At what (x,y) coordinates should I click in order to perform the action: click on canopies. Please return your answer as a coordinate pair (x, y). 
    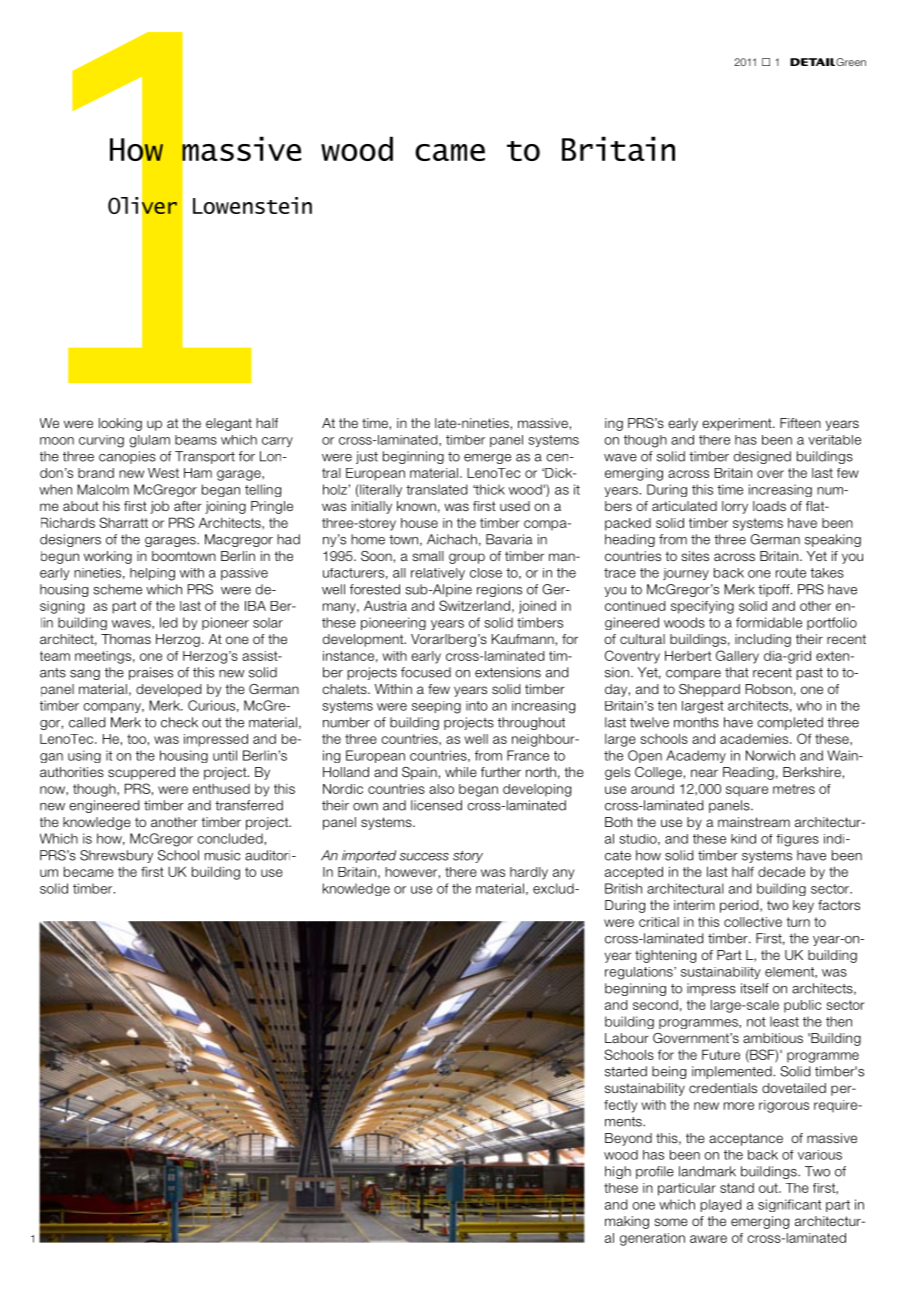
    Looking at the image, I should click on (127, 457).
